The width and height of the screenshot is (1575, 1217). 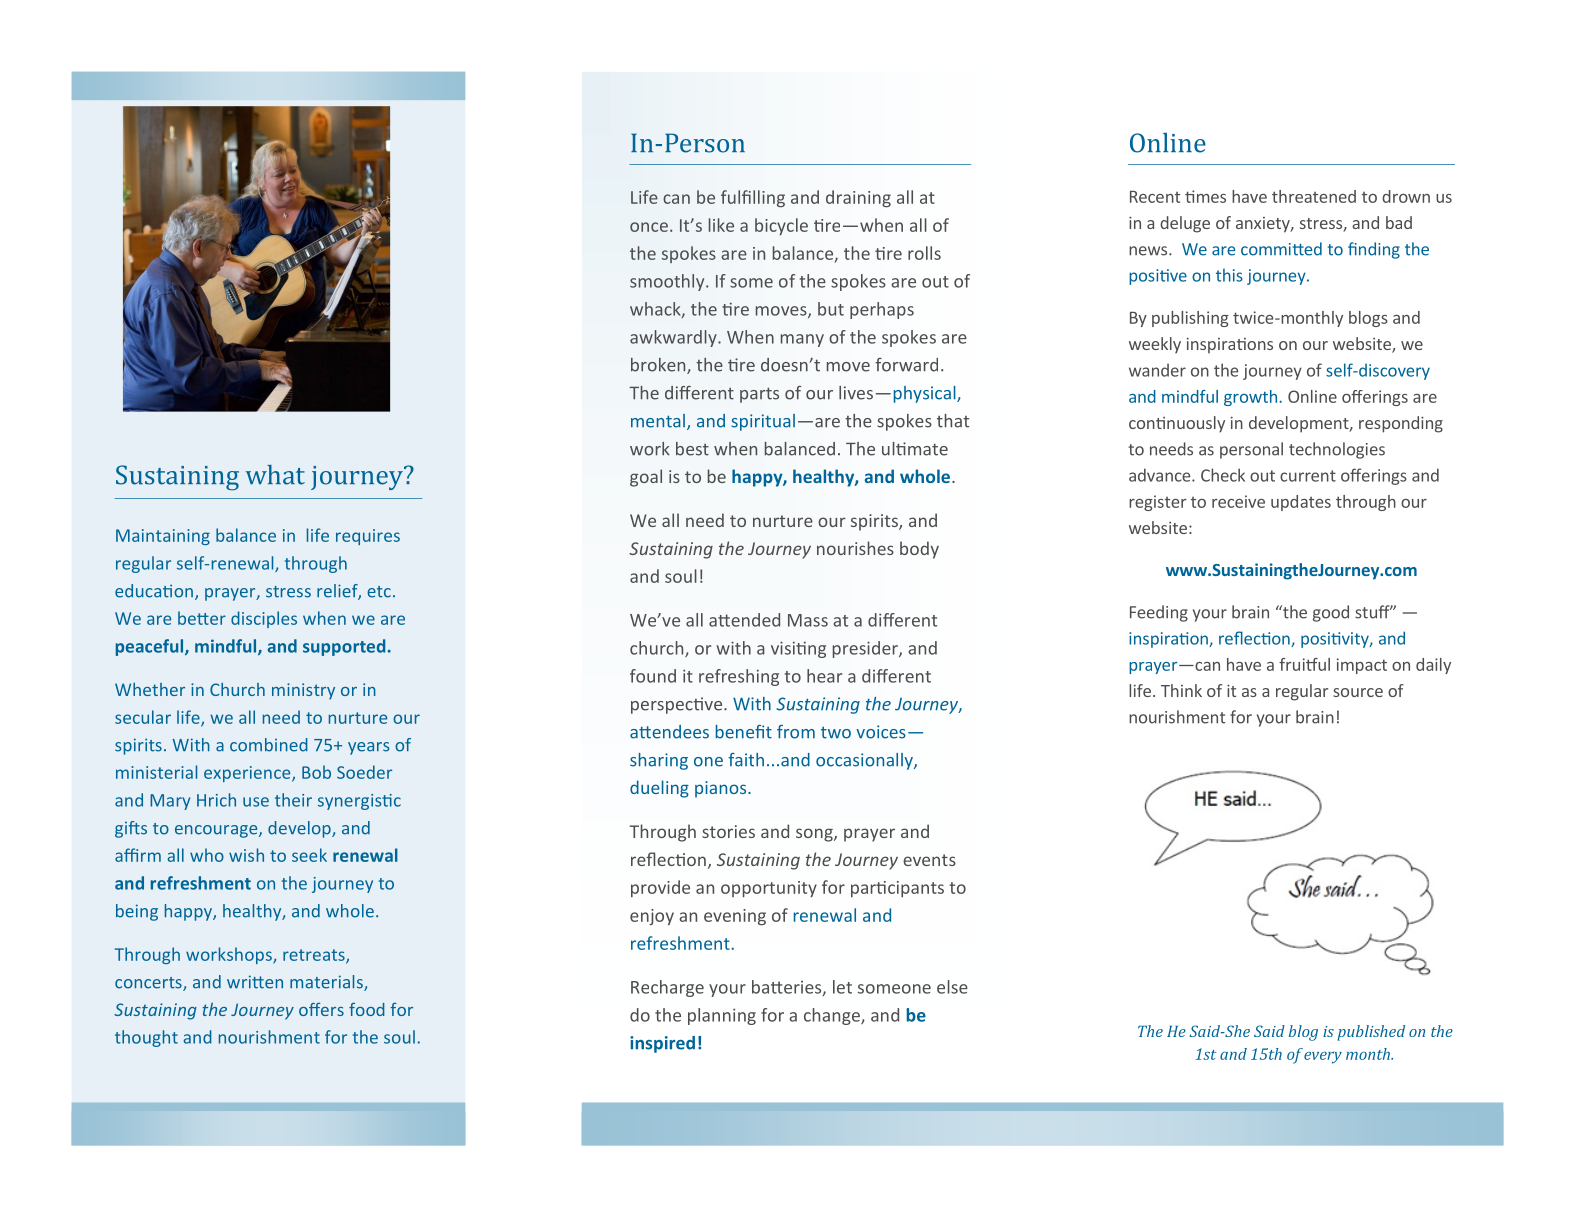 I want to click on Bob, so click(x=316, y=772).
